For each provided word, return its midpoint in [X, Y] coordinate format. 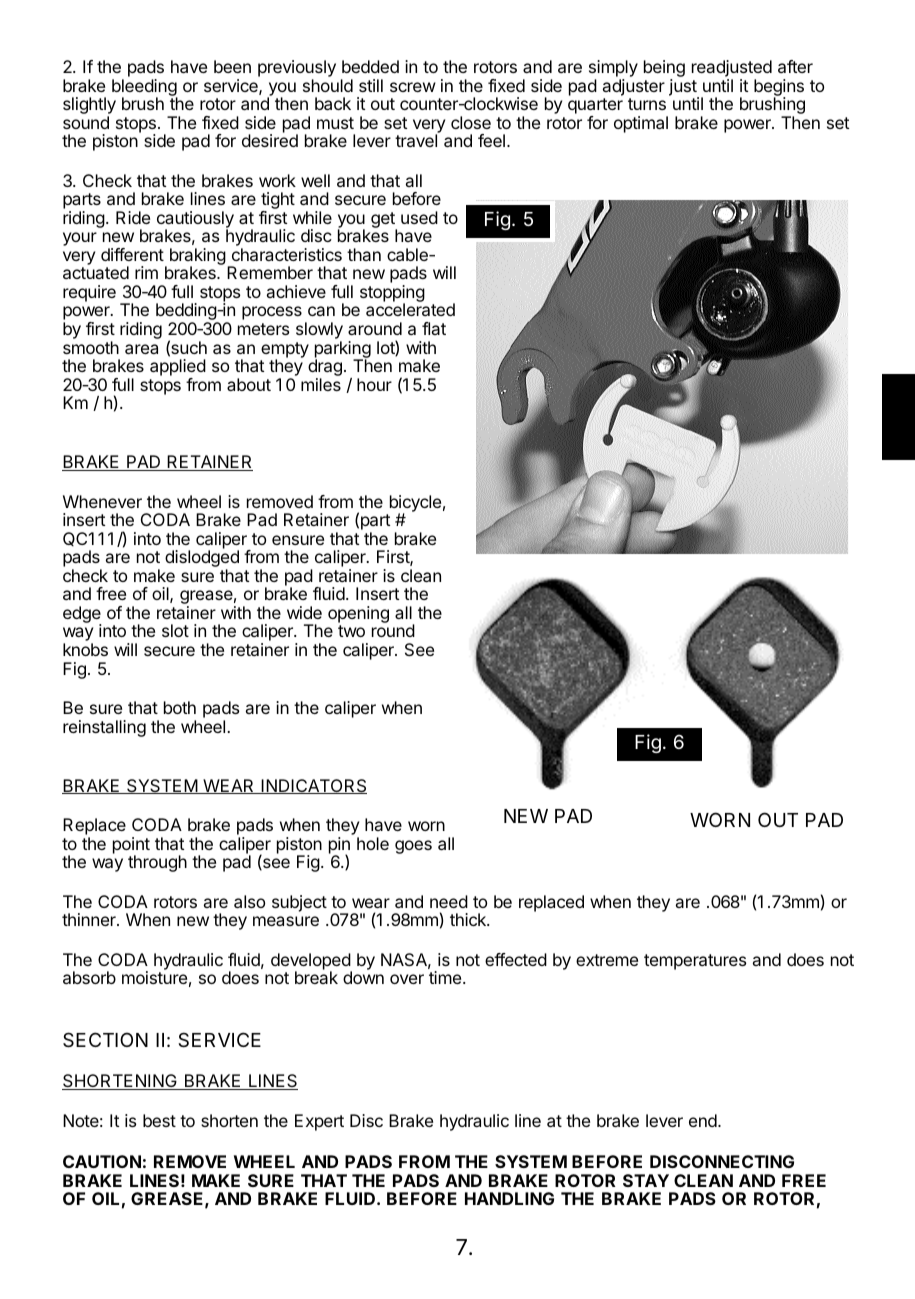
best [159, 1120]
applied [178, 367]
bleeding [145, 88]
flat [434, 328]
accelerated [410, 309]
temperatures [695, 962]
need [449, 901]
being [664, 70]
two [351, 631]
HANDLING [509, 1198]
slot [175, 630]
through [157, 863]
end [704, 1120]
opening [358, 614]
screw [413, 87]
